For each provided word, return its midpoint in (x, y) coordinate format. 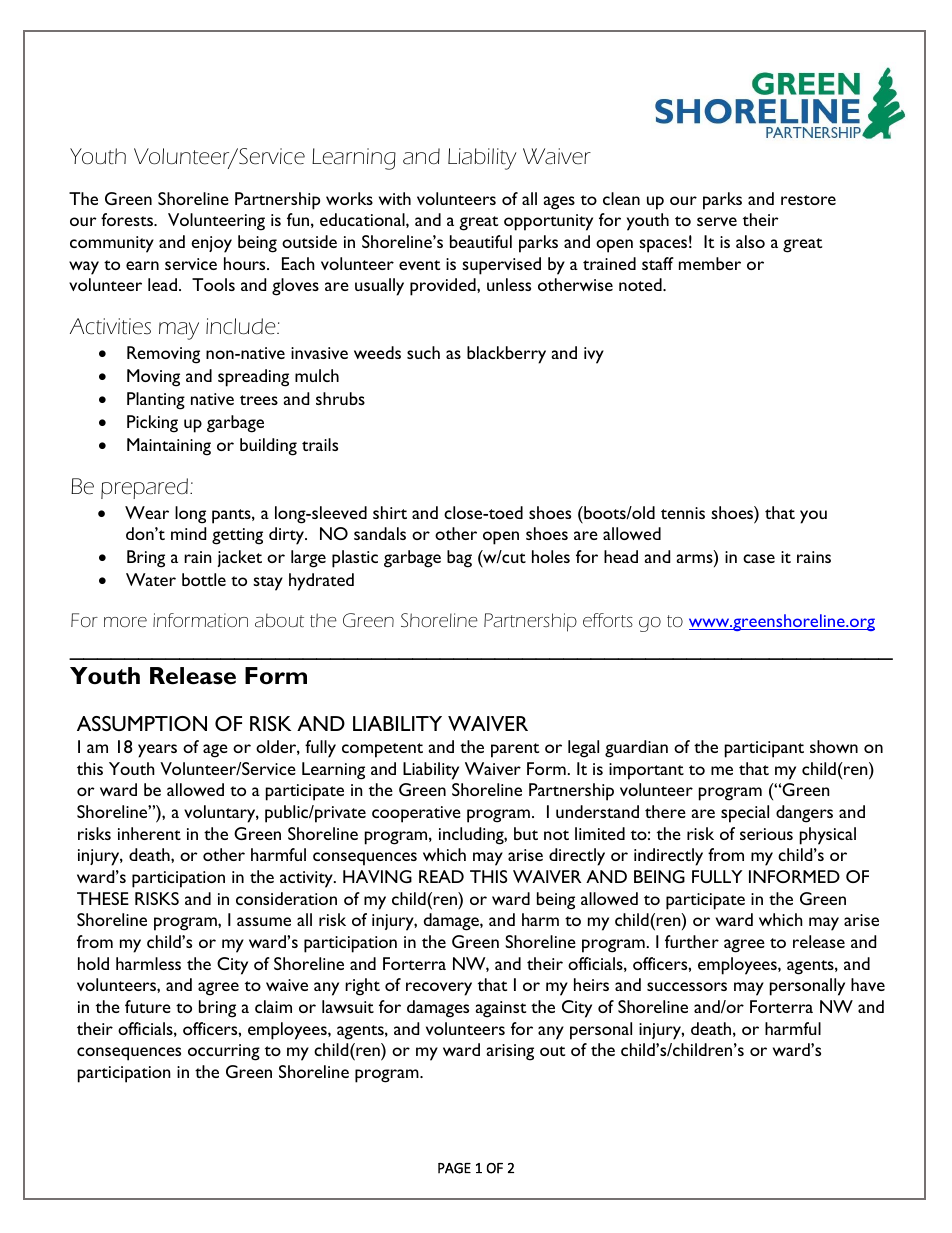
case (759, 558)
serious (766, 834)
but (526, 833)
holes (551, 556)
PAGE (454, 1168)
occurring (224, 1052)
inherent (149, 833)
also (750, 241)
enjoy (211, 244)
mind (188, 533)
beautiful (481, 241)
